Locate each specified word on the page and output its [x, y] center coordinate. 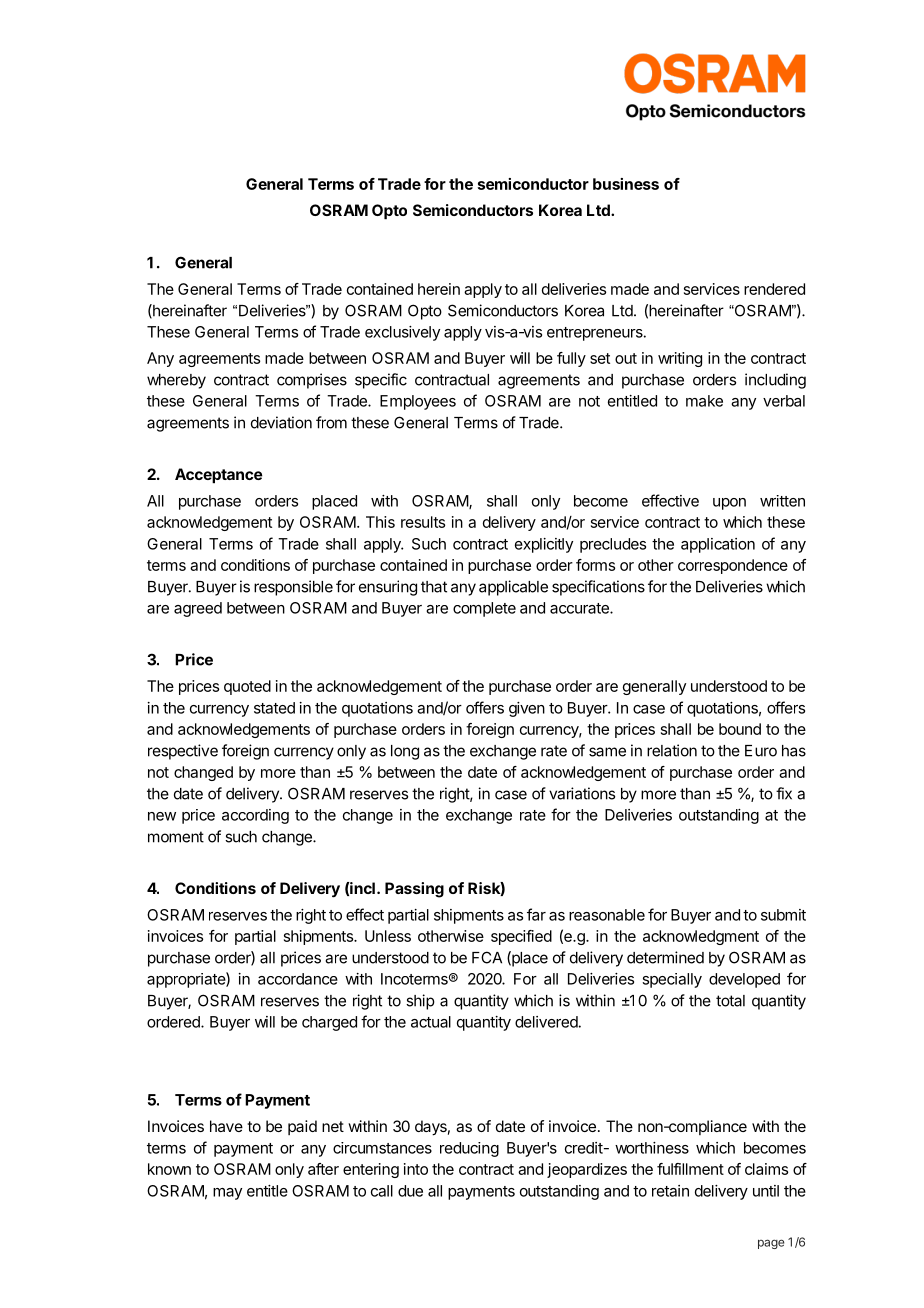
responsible [293, 588]
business [626, 184]
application [718, 545]
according [255, 816]
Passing [414, 890]
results [423, 522]
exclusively [402, 333]
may [227, 1194]
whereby [176, 381]
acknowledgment [701, 937]
